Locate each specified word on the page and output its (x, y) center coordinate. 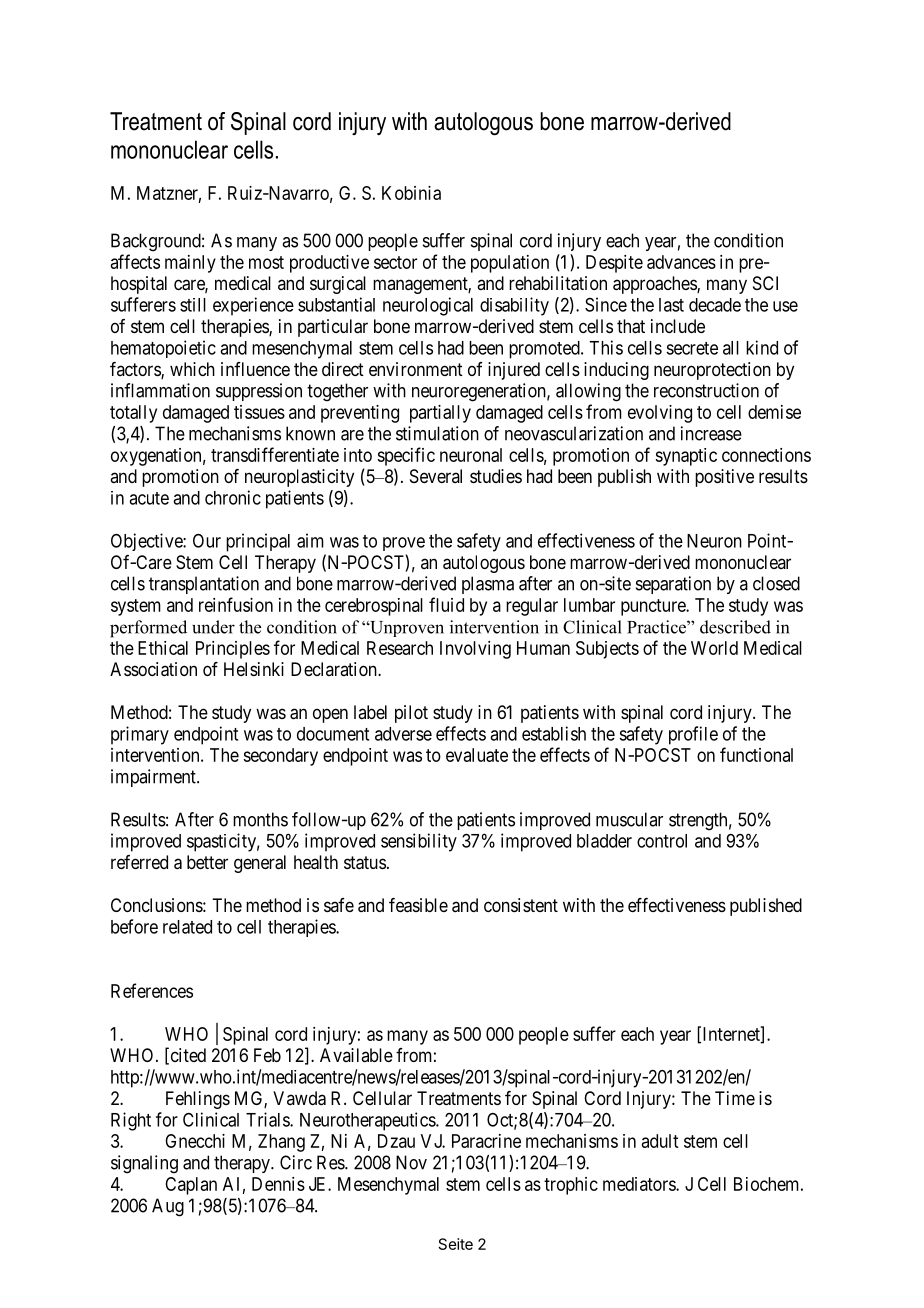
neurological (428, 306)
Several (436, 476)
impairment (154, 778)
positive (724, 478)
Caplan (191, 1186)
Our (207, 541)
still (193, 305)
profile (693, 735)
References (152, 990)
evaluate (477, 755)
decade (715, 305)
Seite (456, 1244)
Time (735, 1098)
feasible (418, 905)
